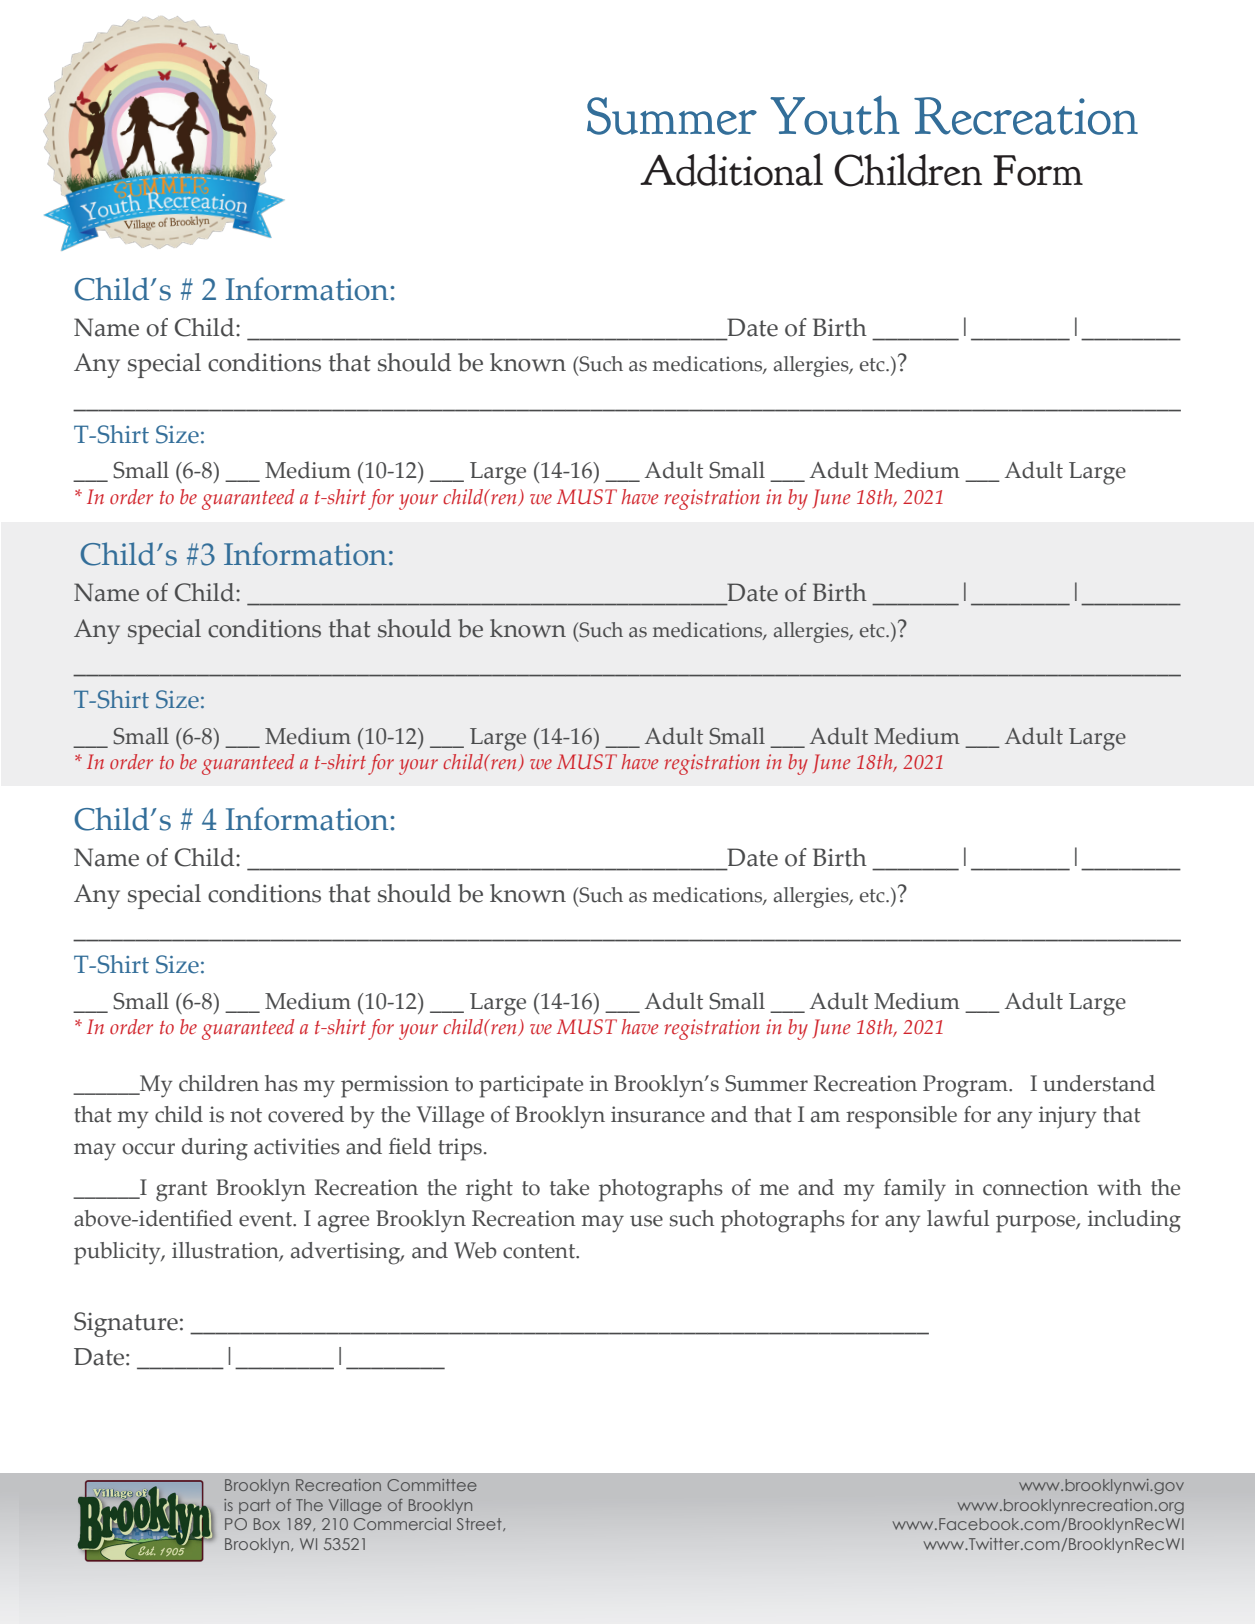 This document has height=1624, width=1255. I want to click on Box, so click(267, 1524).
